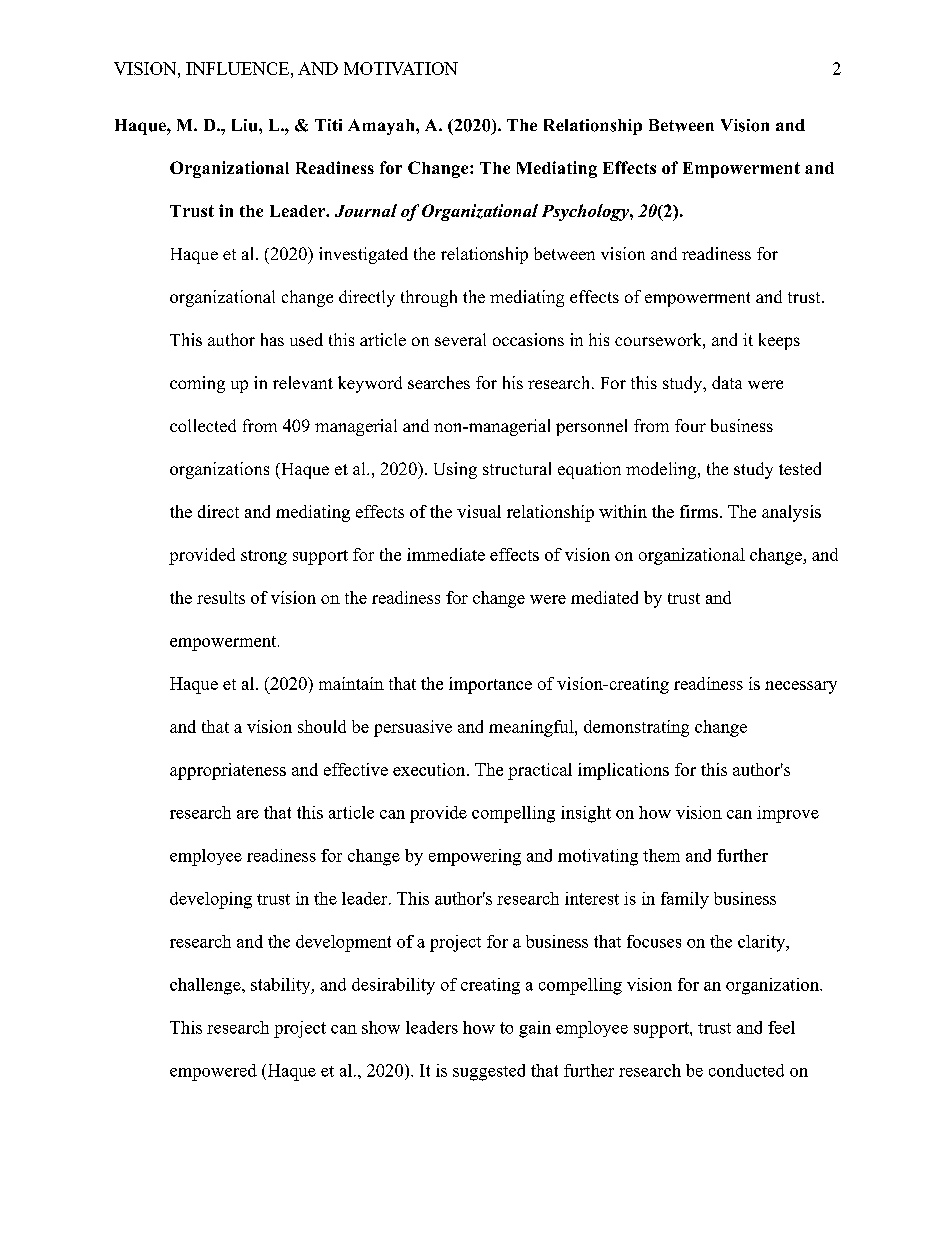  What do you see at coordinates (727, 382) in the image?
I see `data` at bounding box center [727, 382].
